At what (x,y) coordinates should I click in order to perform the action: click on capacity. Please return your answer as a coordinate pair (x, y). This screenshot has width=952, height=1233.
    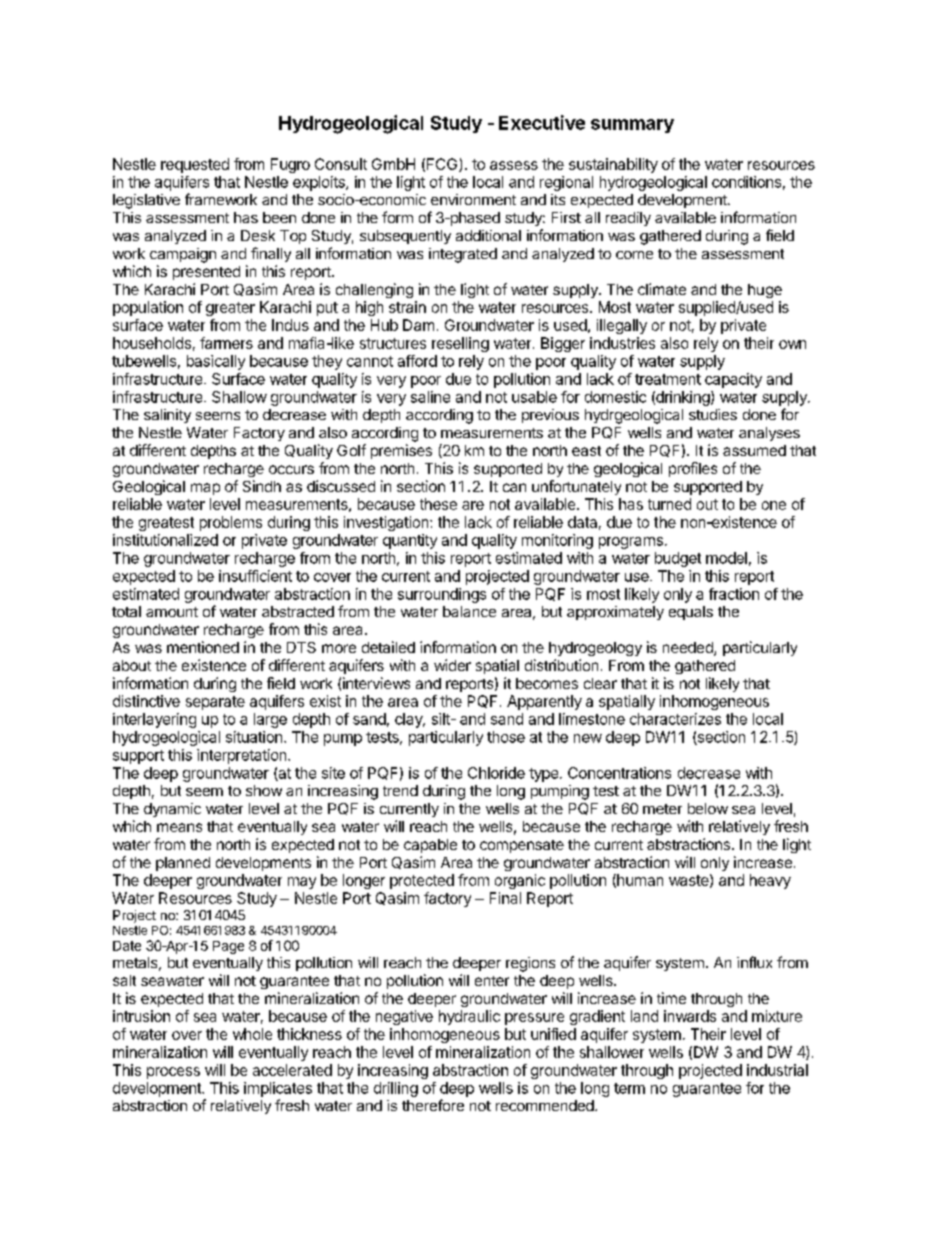
    Looking at the image, I should click on (733, 380).
